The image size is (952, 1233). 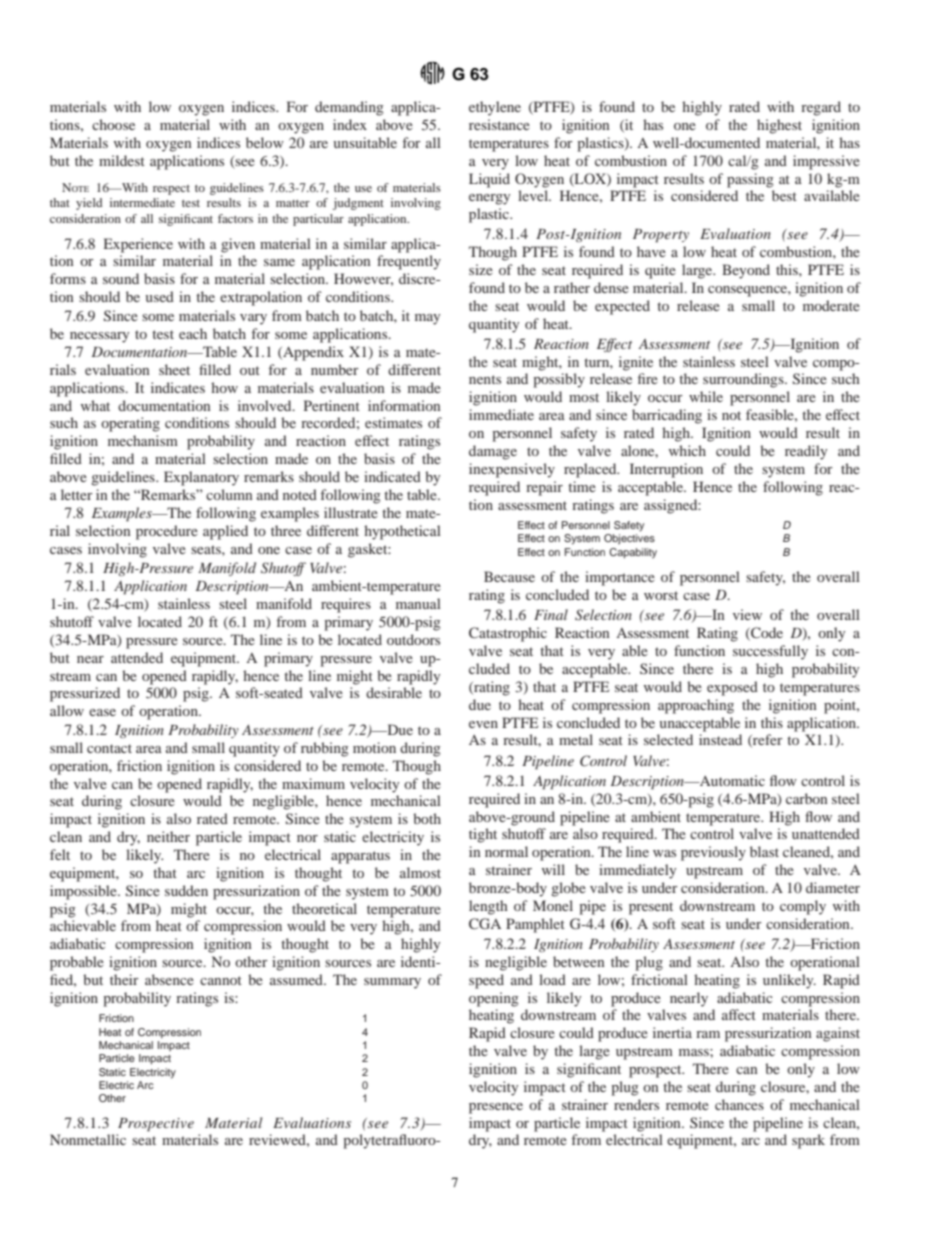 I want to click on chances, so click(x=739, y=1104).
